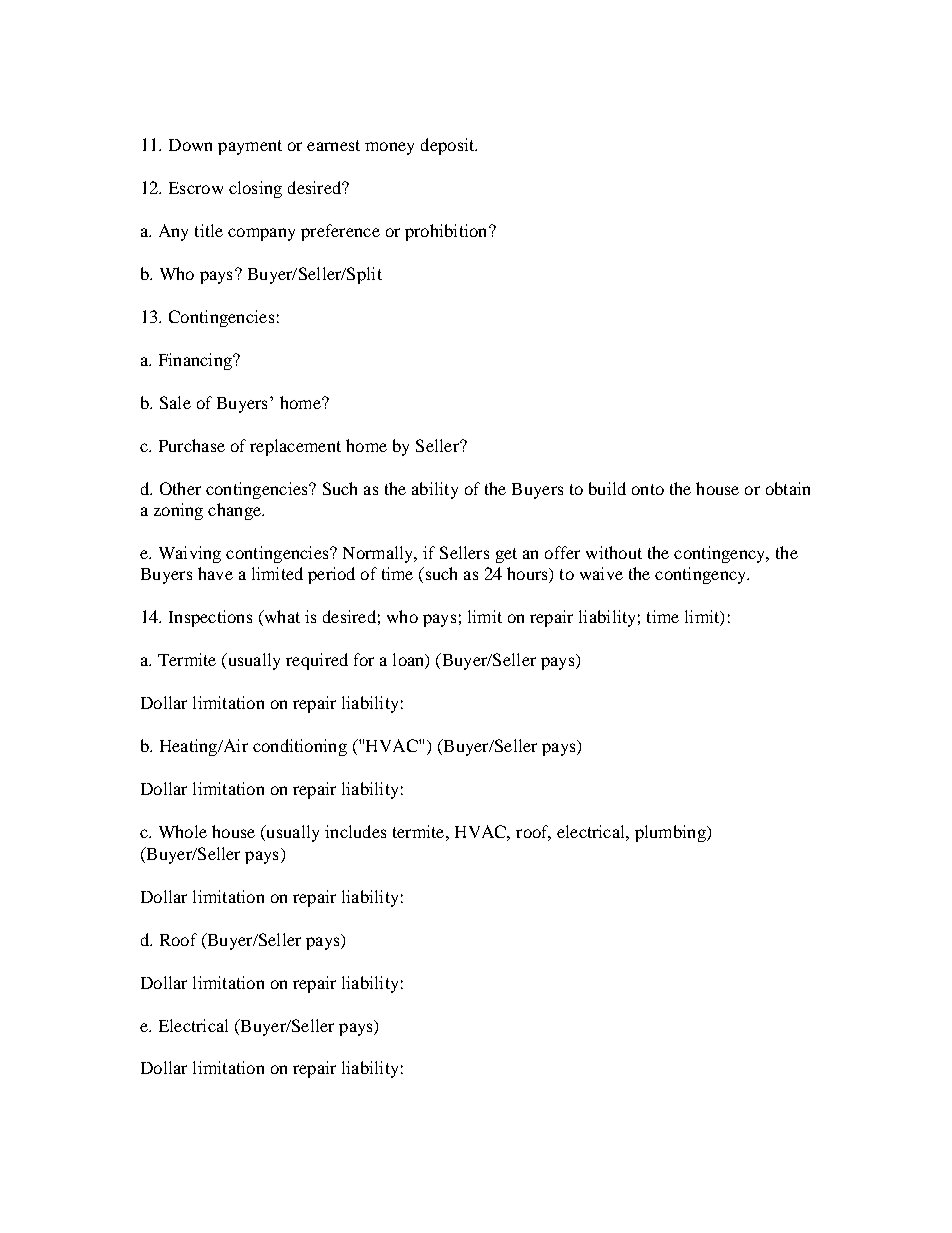 Image resolution: width=952 pixels, height=1233 pixels. I want to click on payment, so click(250, 147).
